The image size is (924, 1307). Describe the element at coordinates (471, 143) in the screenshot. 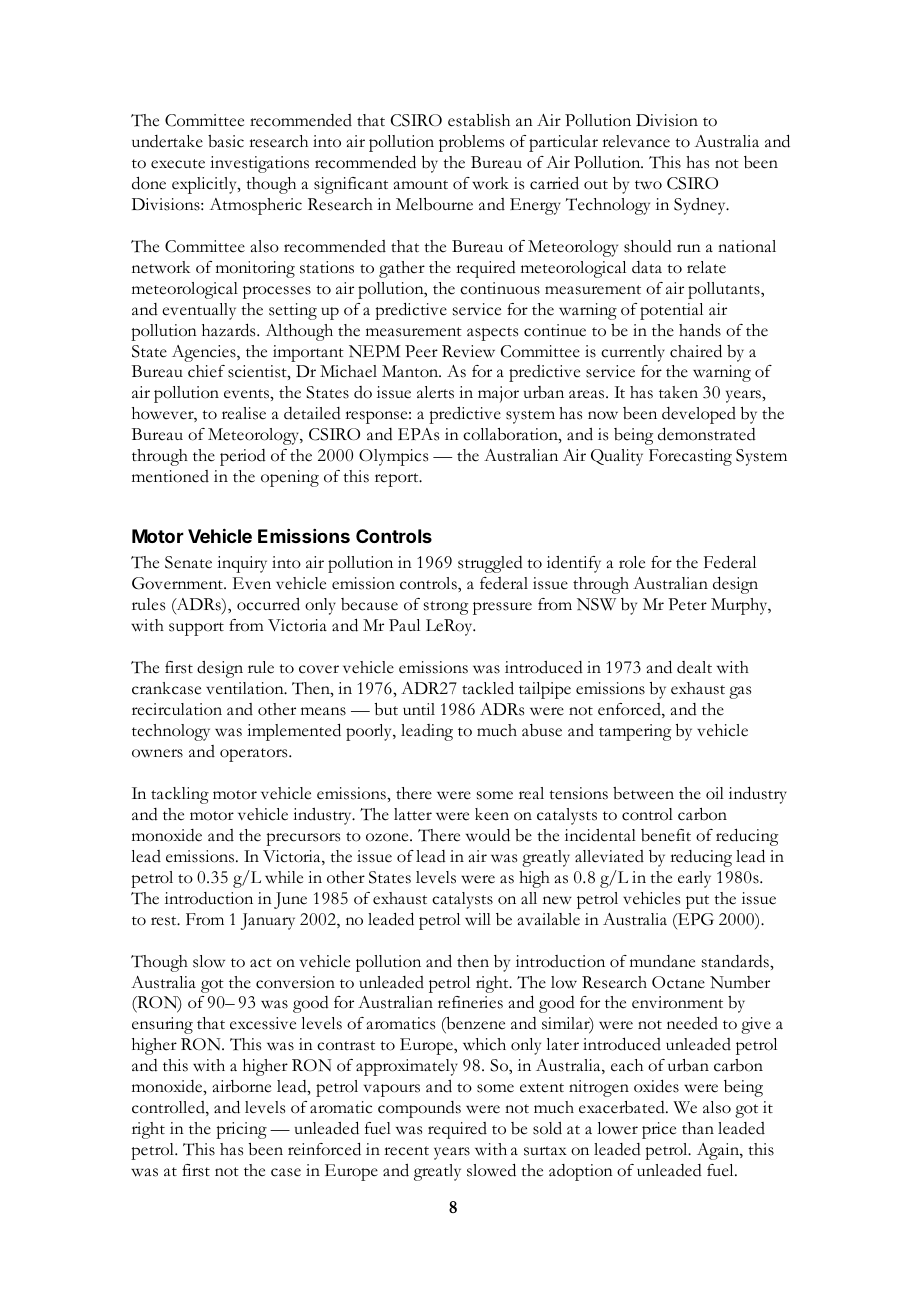

I see `problems` at that location.
